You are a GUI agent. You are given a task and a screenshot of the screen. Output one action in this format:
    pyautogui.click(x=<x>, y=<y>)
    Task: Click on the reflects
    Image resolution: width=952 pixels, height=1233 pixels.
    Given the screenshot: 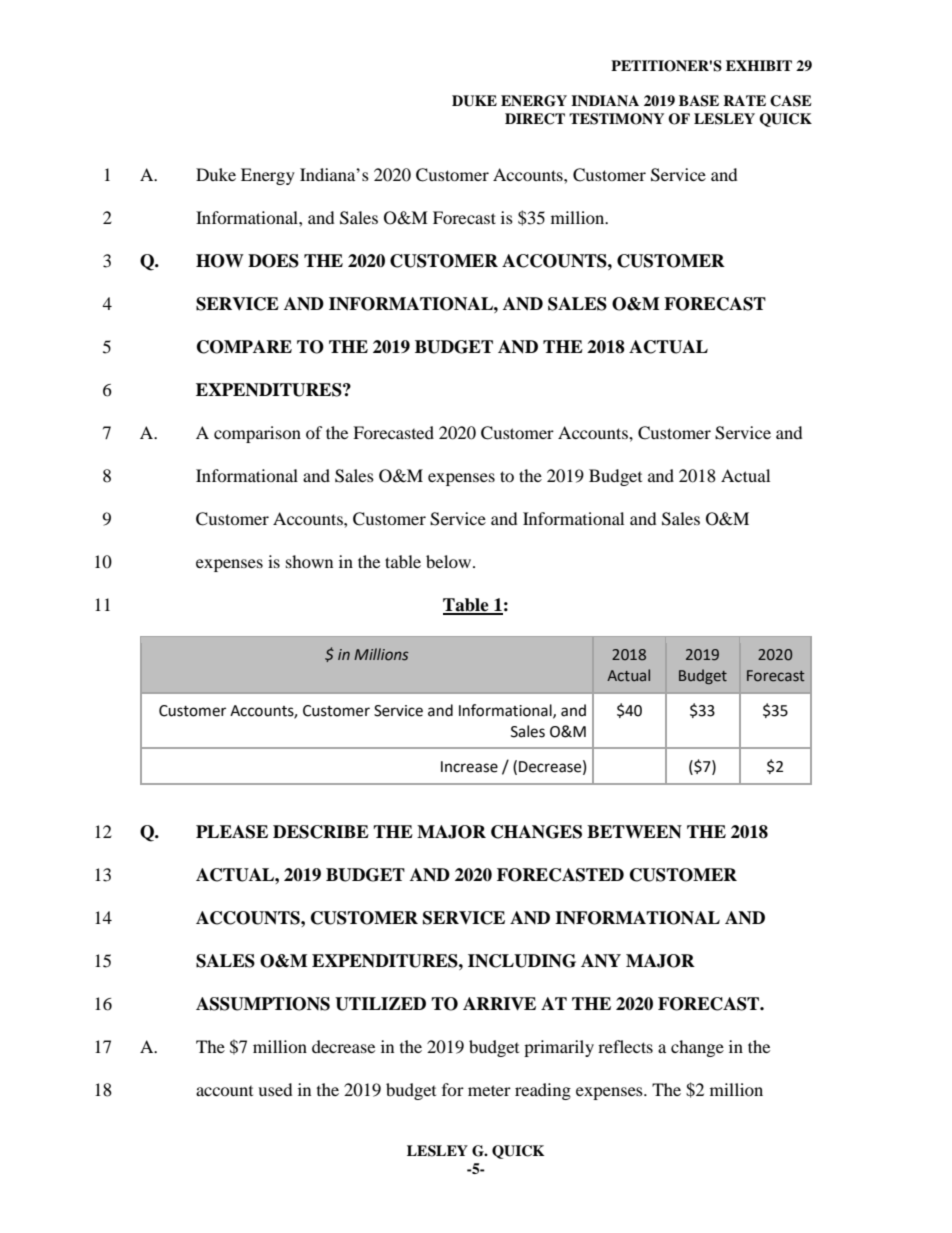 What is the action you would take?
    pyautogui.click(x=625, y=1046)
